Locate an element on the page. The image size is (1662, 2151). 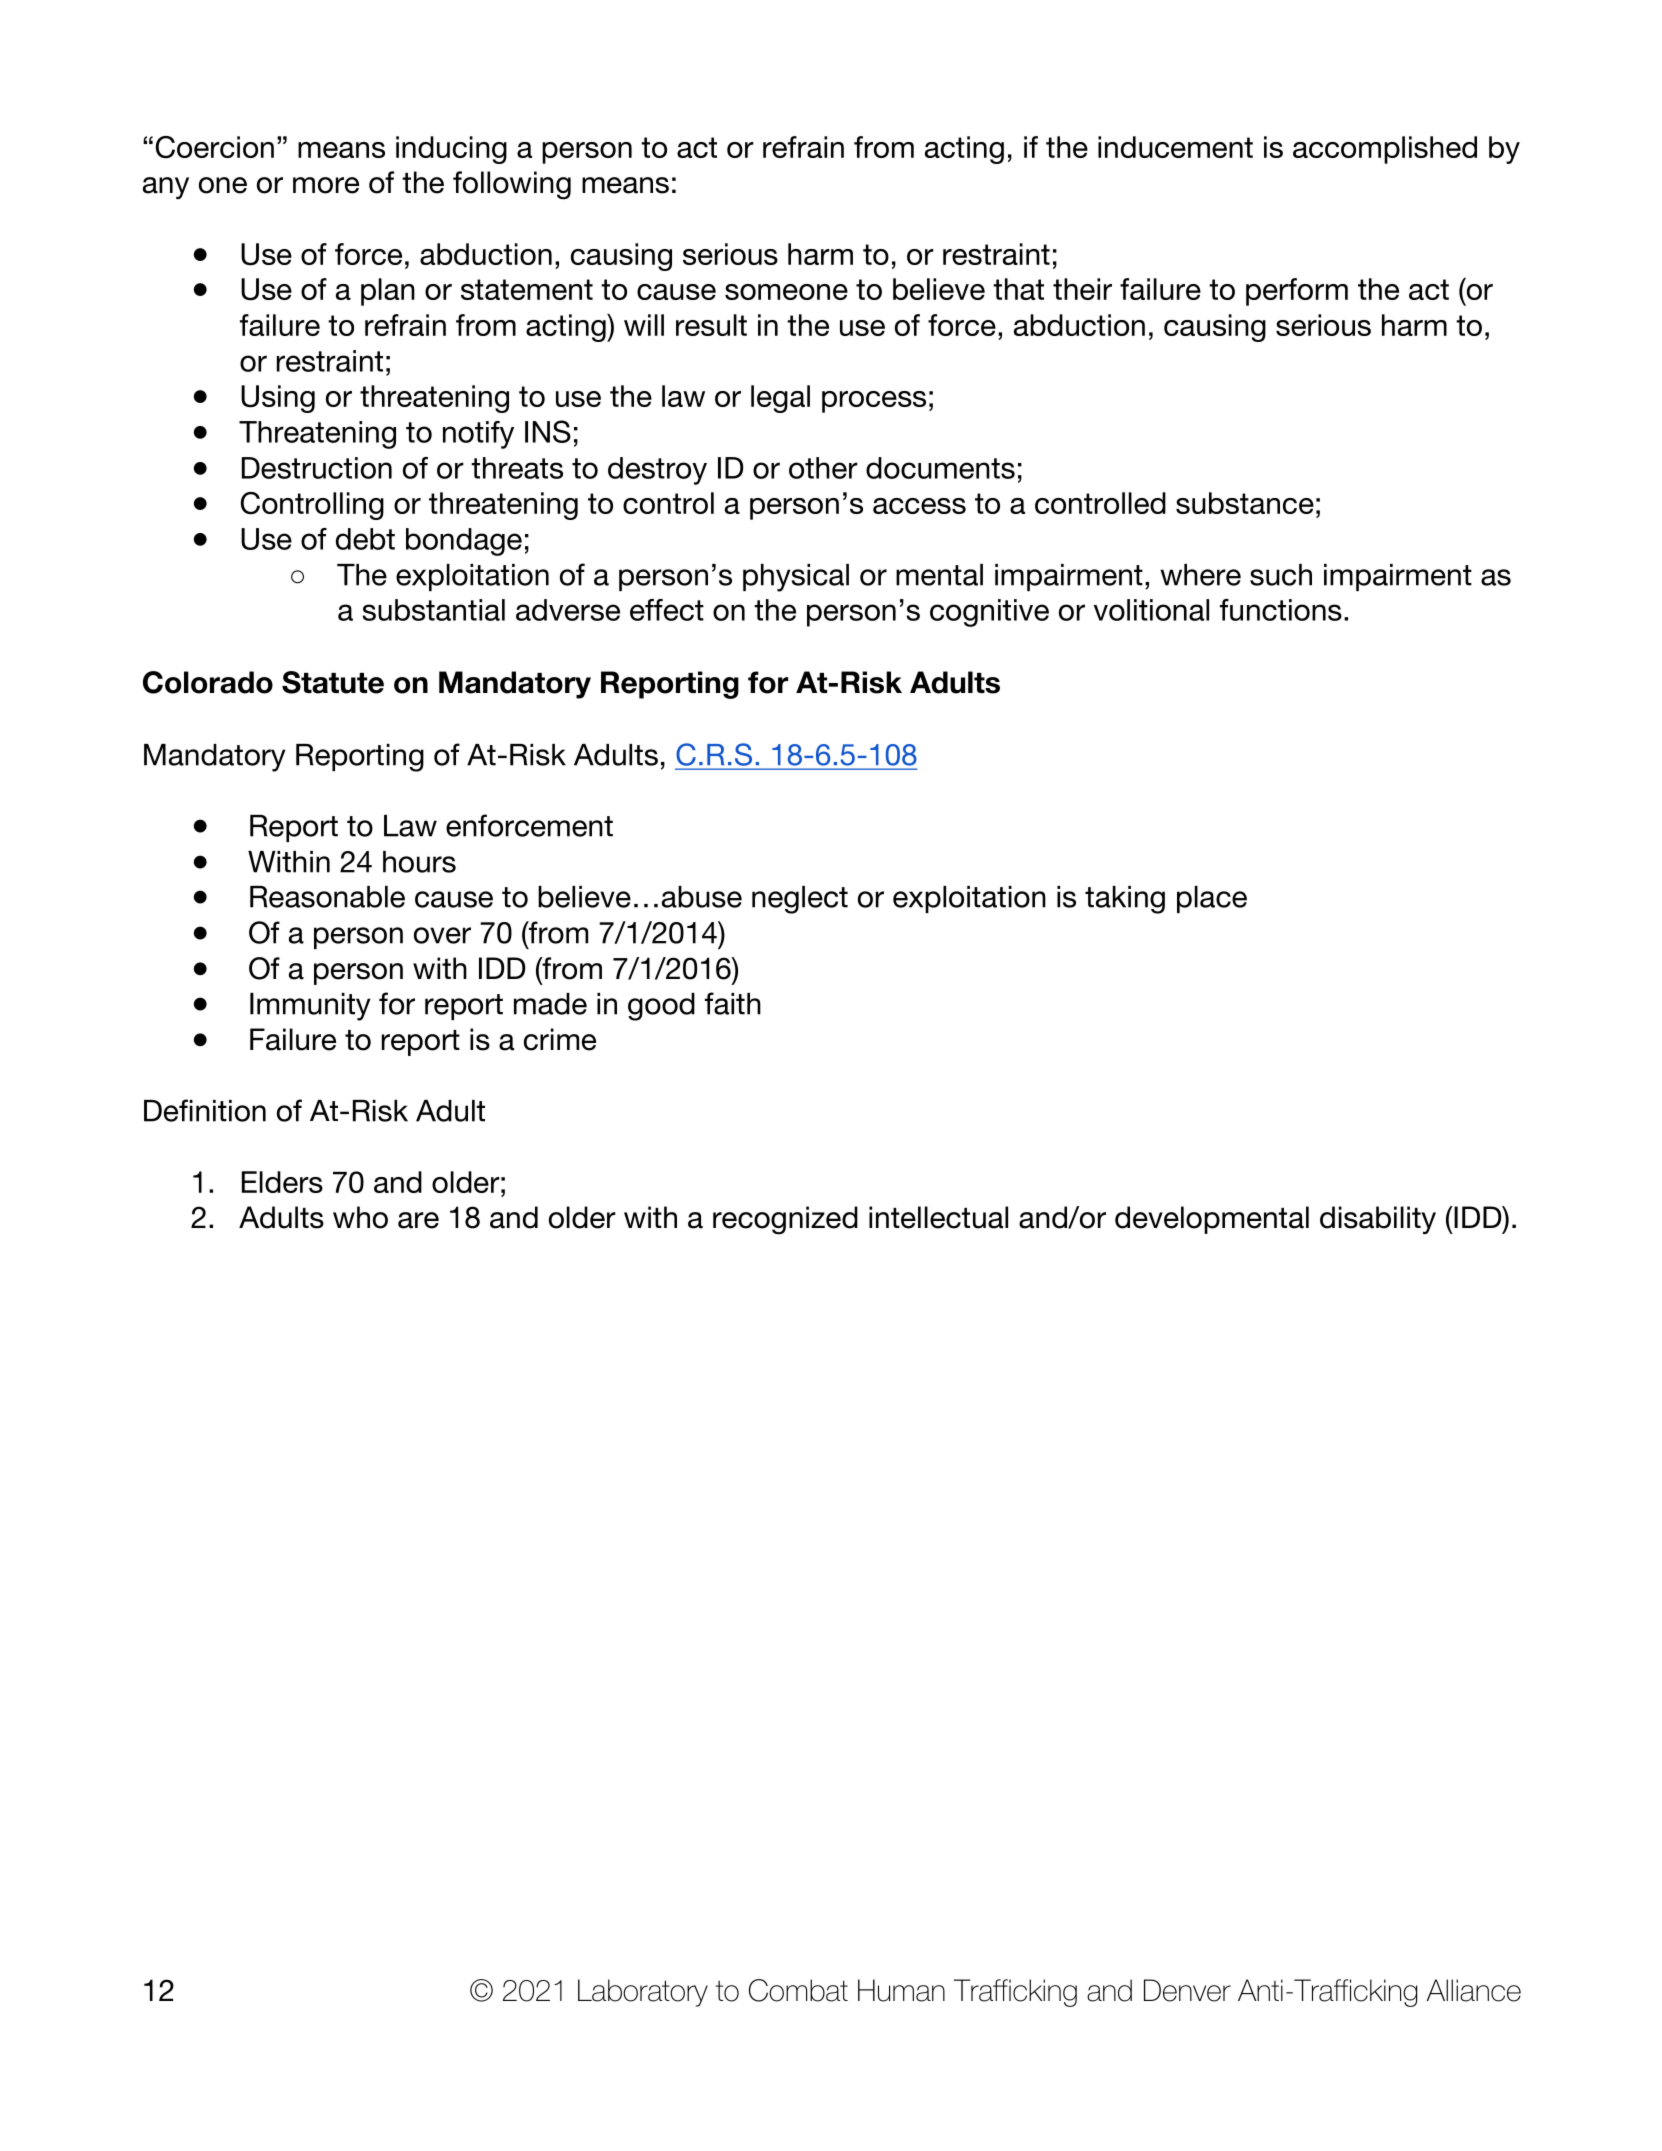
more is located at coordinates (326, 185).
